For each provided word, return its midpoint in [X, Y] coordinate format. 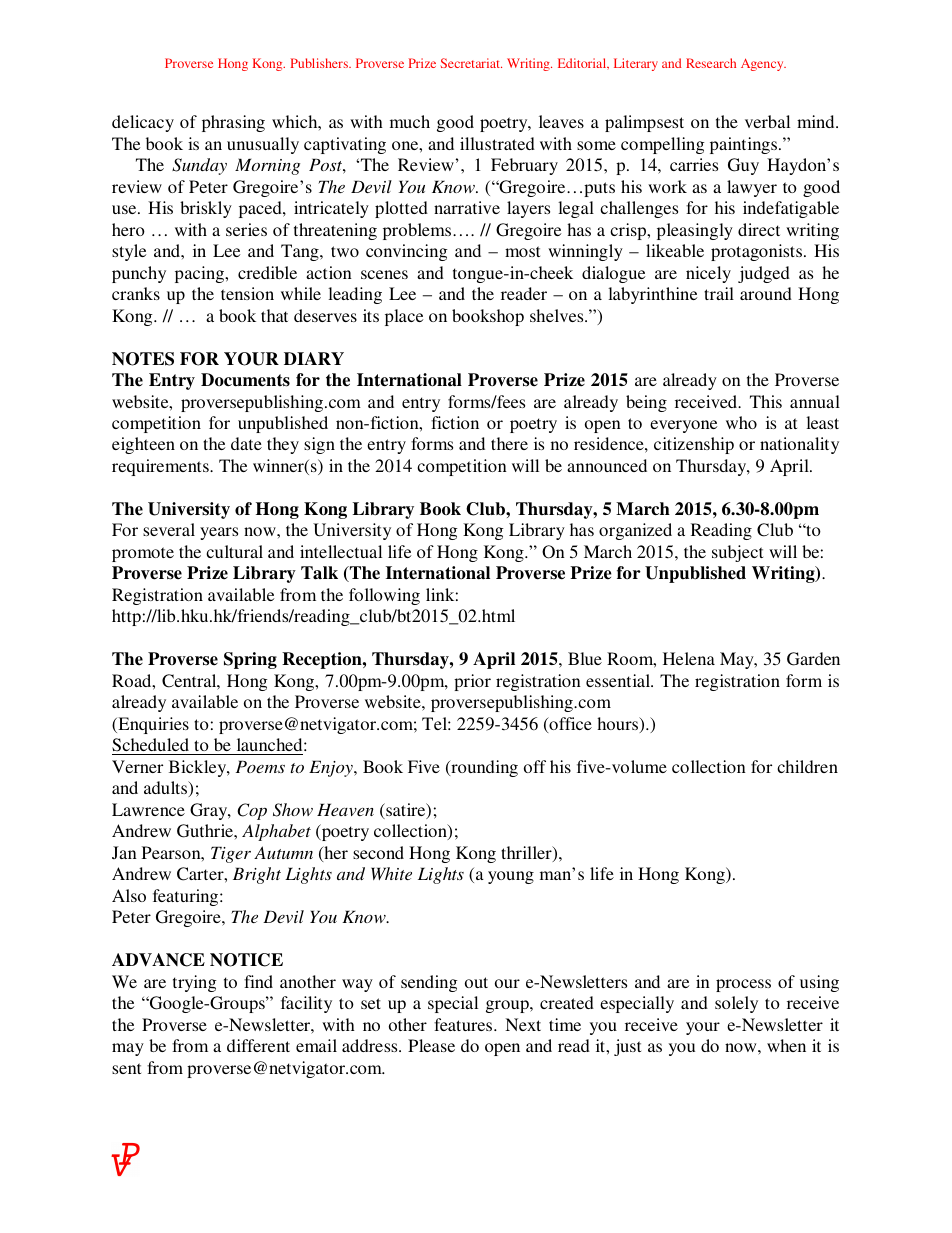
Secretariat [471, 63]
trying [195, 983]
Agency [763, 64]
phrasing [233, 123]
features [464, 1024]
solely [736, 1004]
